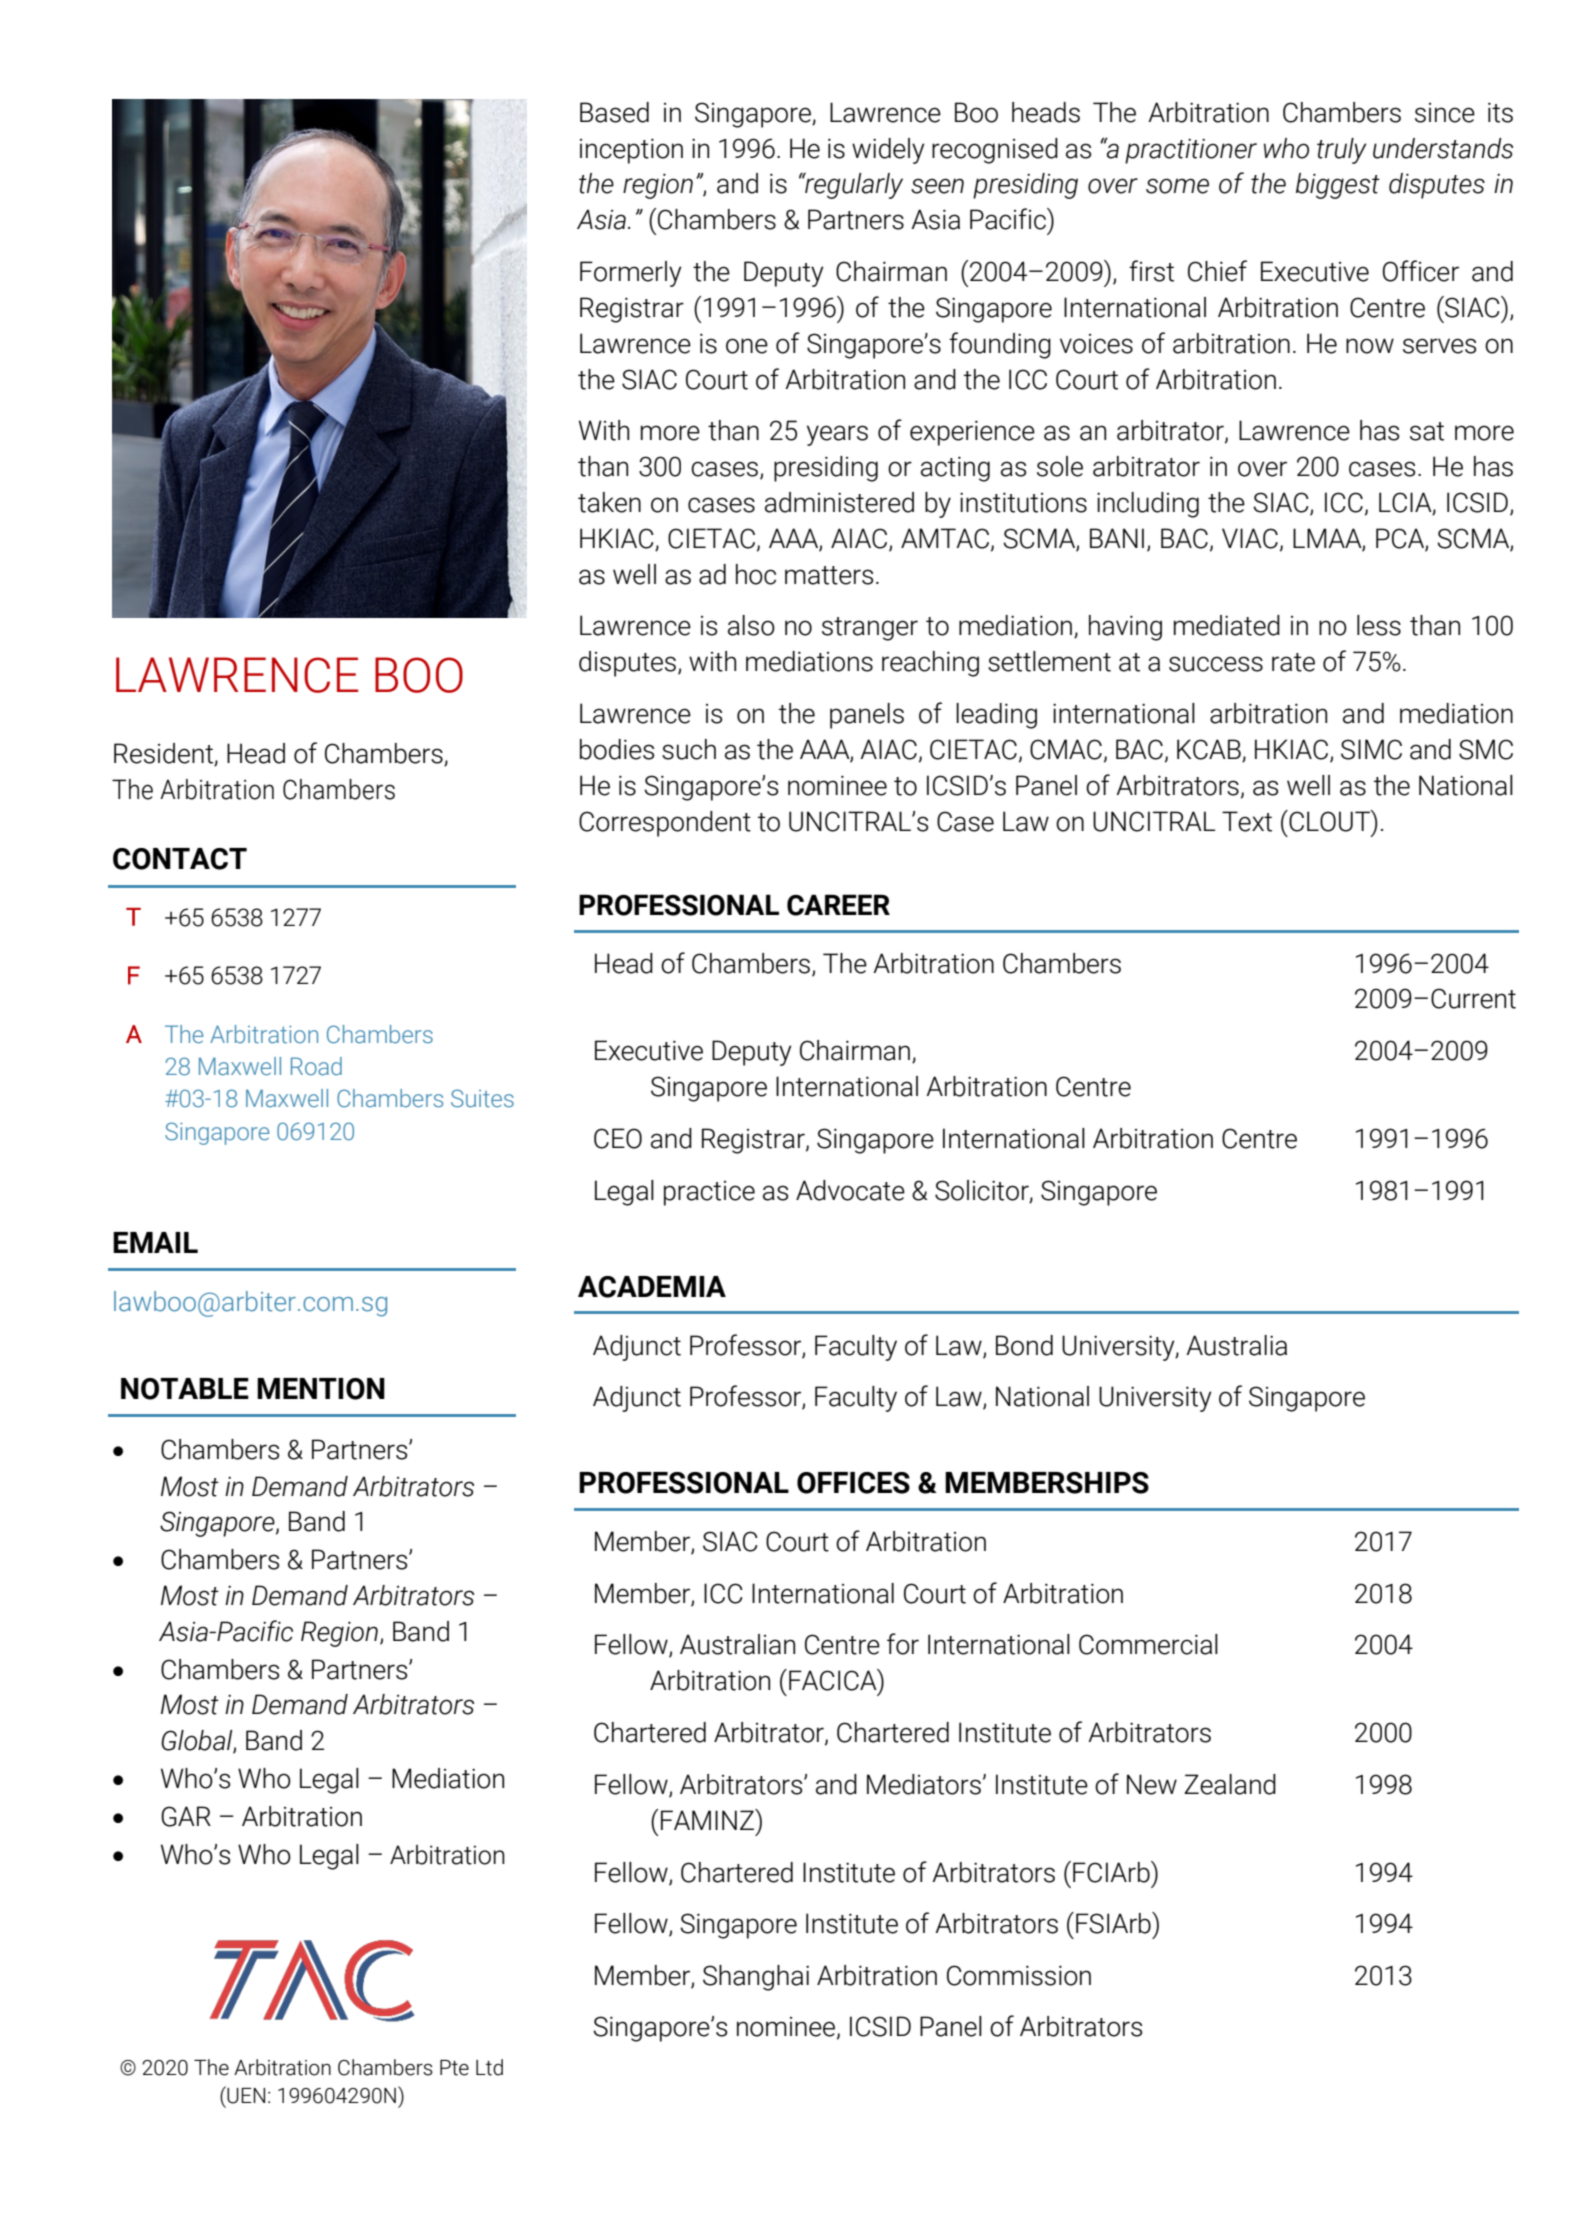 Image resolution: width=1581 pixels, height=2237 pixels. I want to click on Road, so click(316, 1066).
